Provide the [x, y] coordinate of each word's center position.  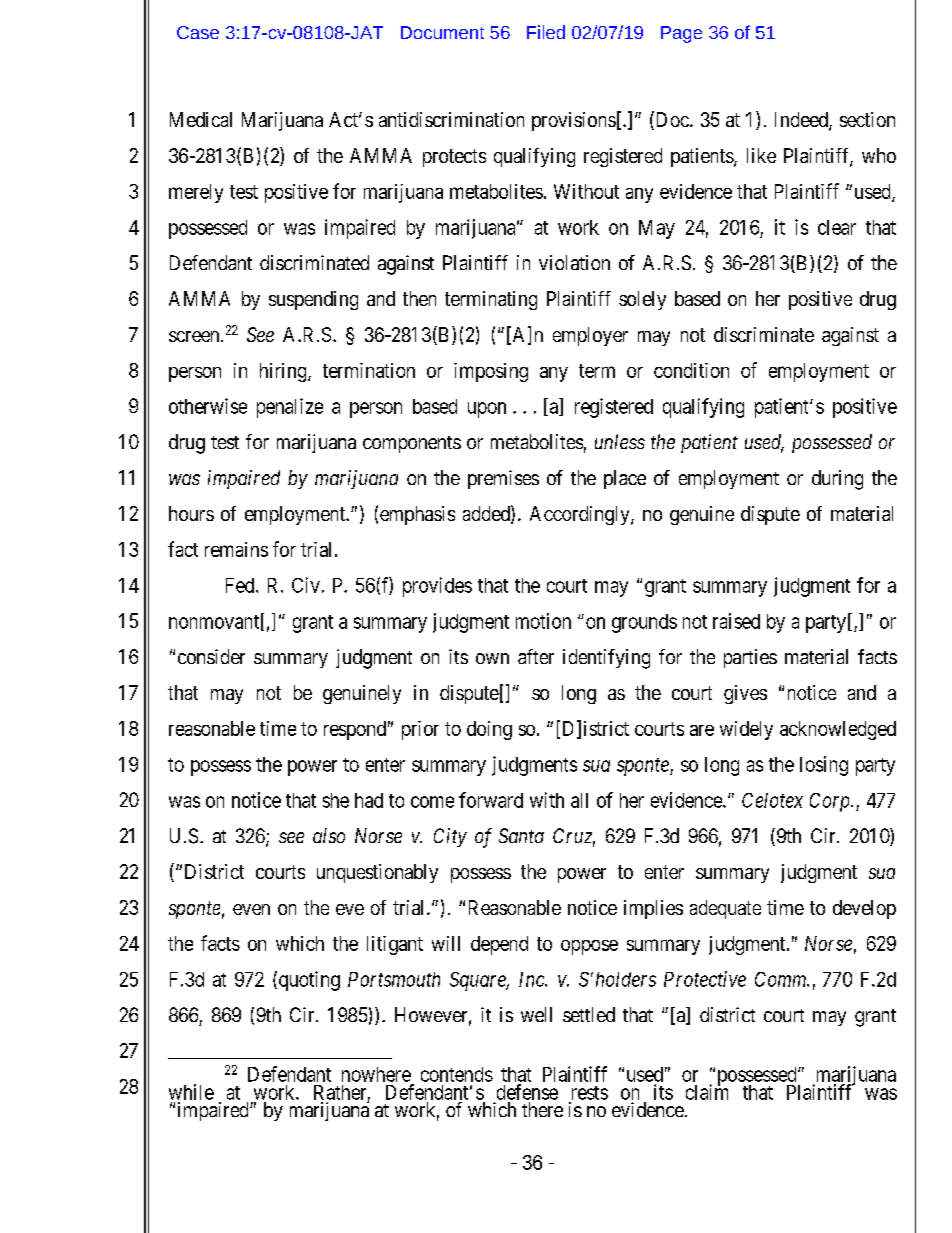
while [191, 1092]
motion [543, 621]
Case [198, 32]
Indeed [802, 121]
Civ [306, 585]
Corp [831, 802]
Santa [521, 835]
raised [736, 621]
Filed [546, 32]
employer [590, 336]
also [329, 835]
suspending [313, 300]
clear [837, 227]
